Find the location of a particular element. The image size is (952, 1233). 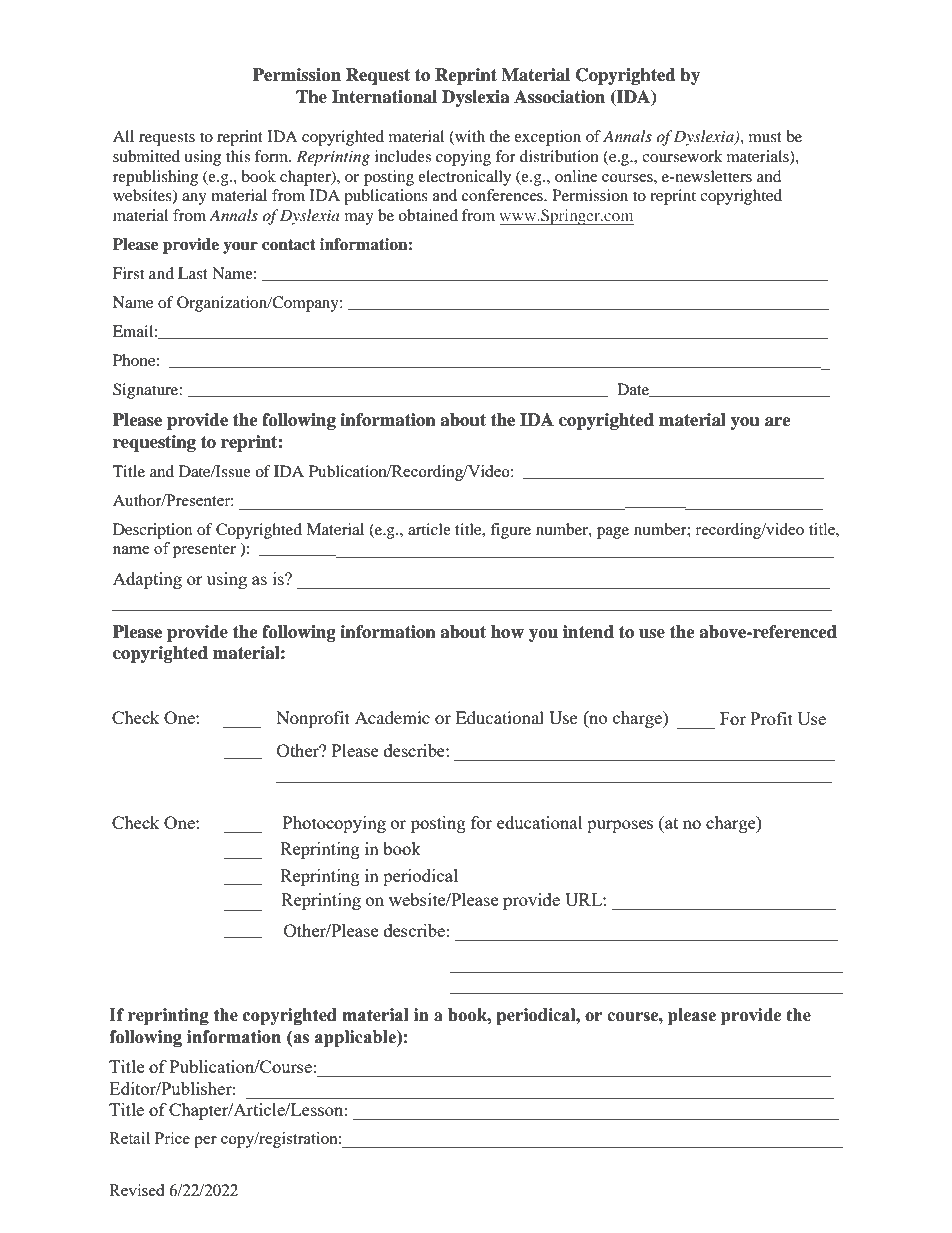

electronically is located at coordinates (464, 178).
